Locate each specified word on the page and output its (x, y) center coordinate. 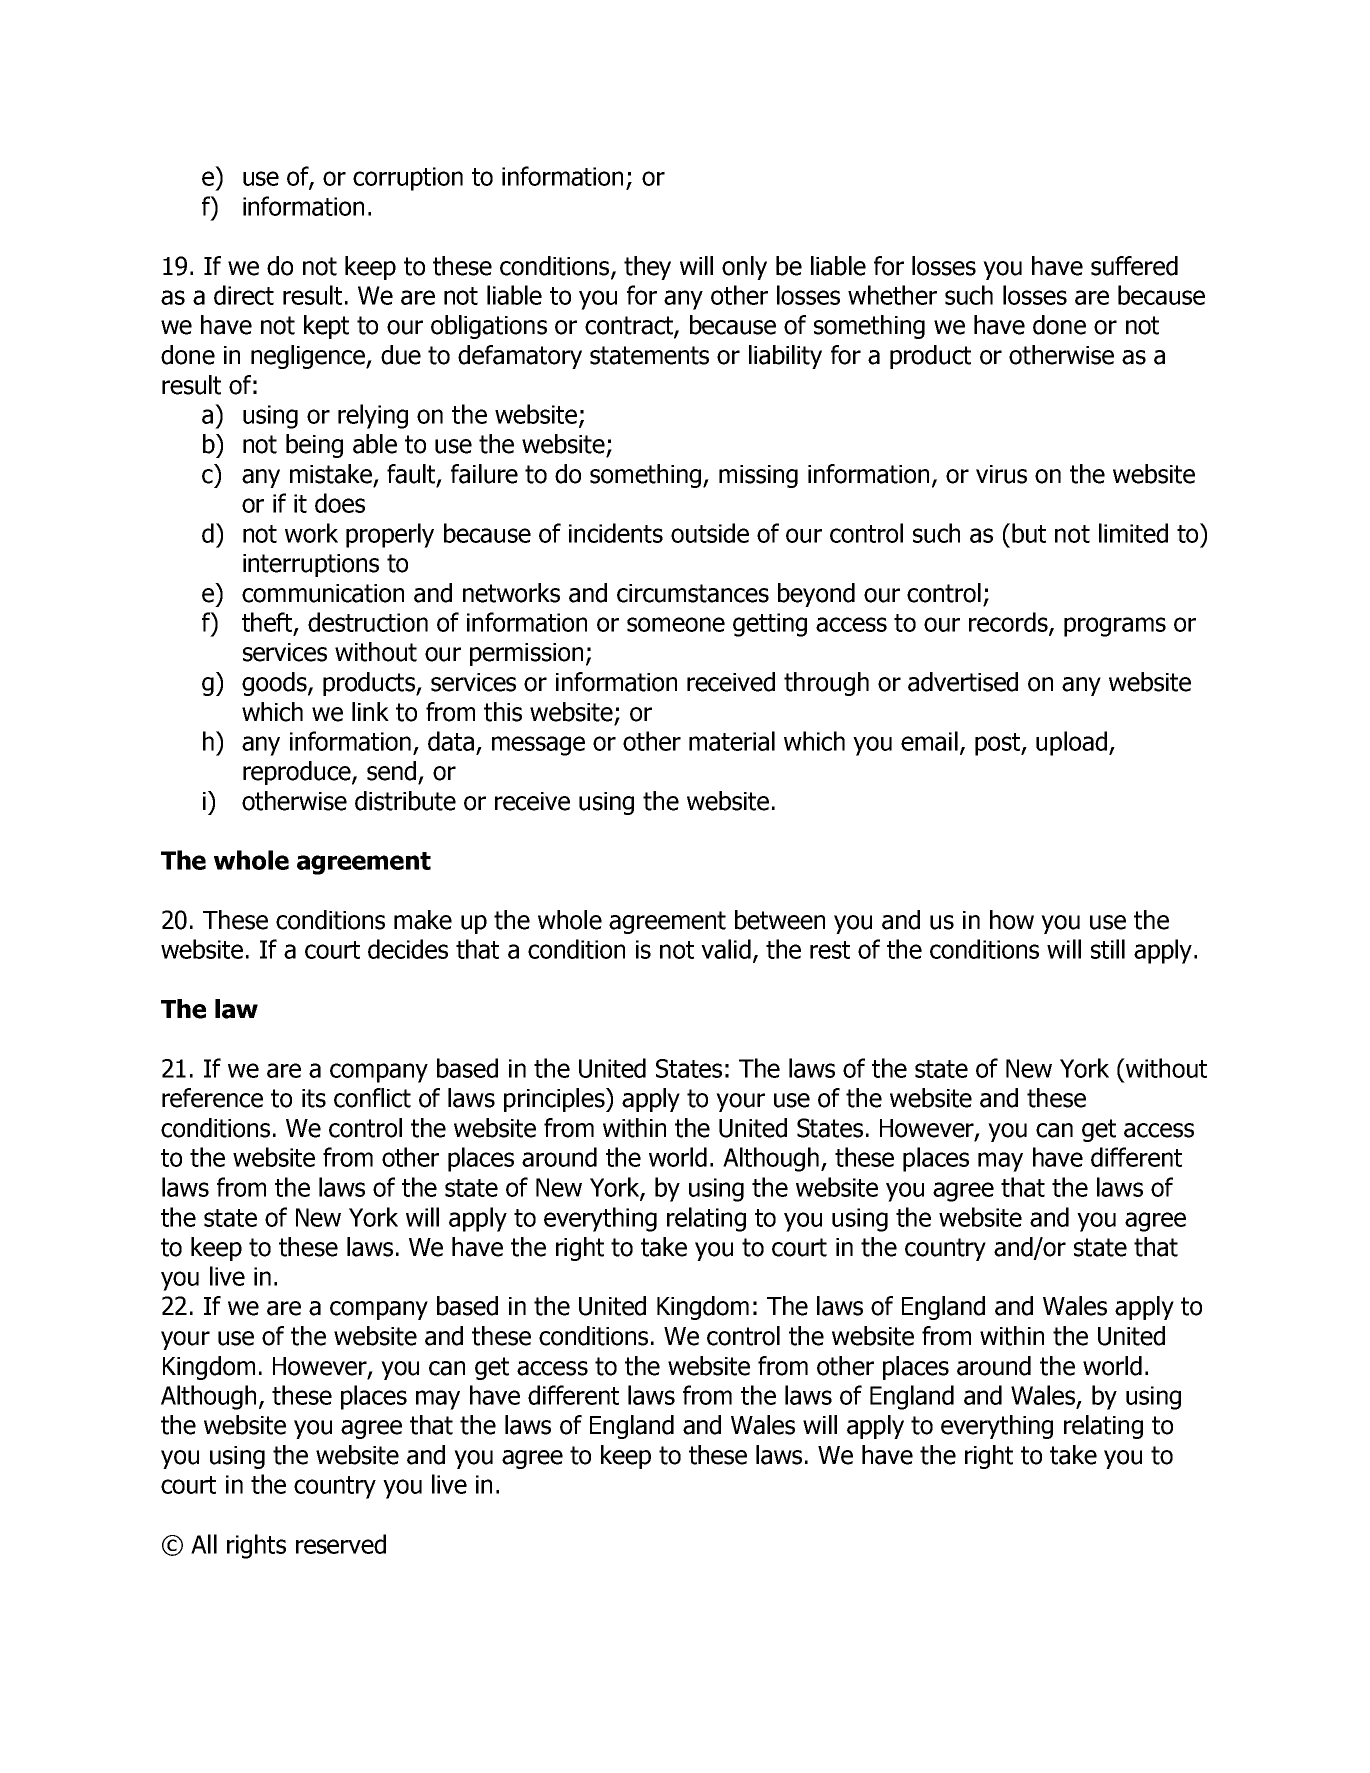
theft (268, 623)
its (314, 1098)
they (647, 268)
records (1009, 623)
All (204, 1544)
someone (676, 624)
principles (555, 1100)
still (1108, 949)
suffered (1134, 266)
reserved (341, 1544)
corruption (408, 179)
